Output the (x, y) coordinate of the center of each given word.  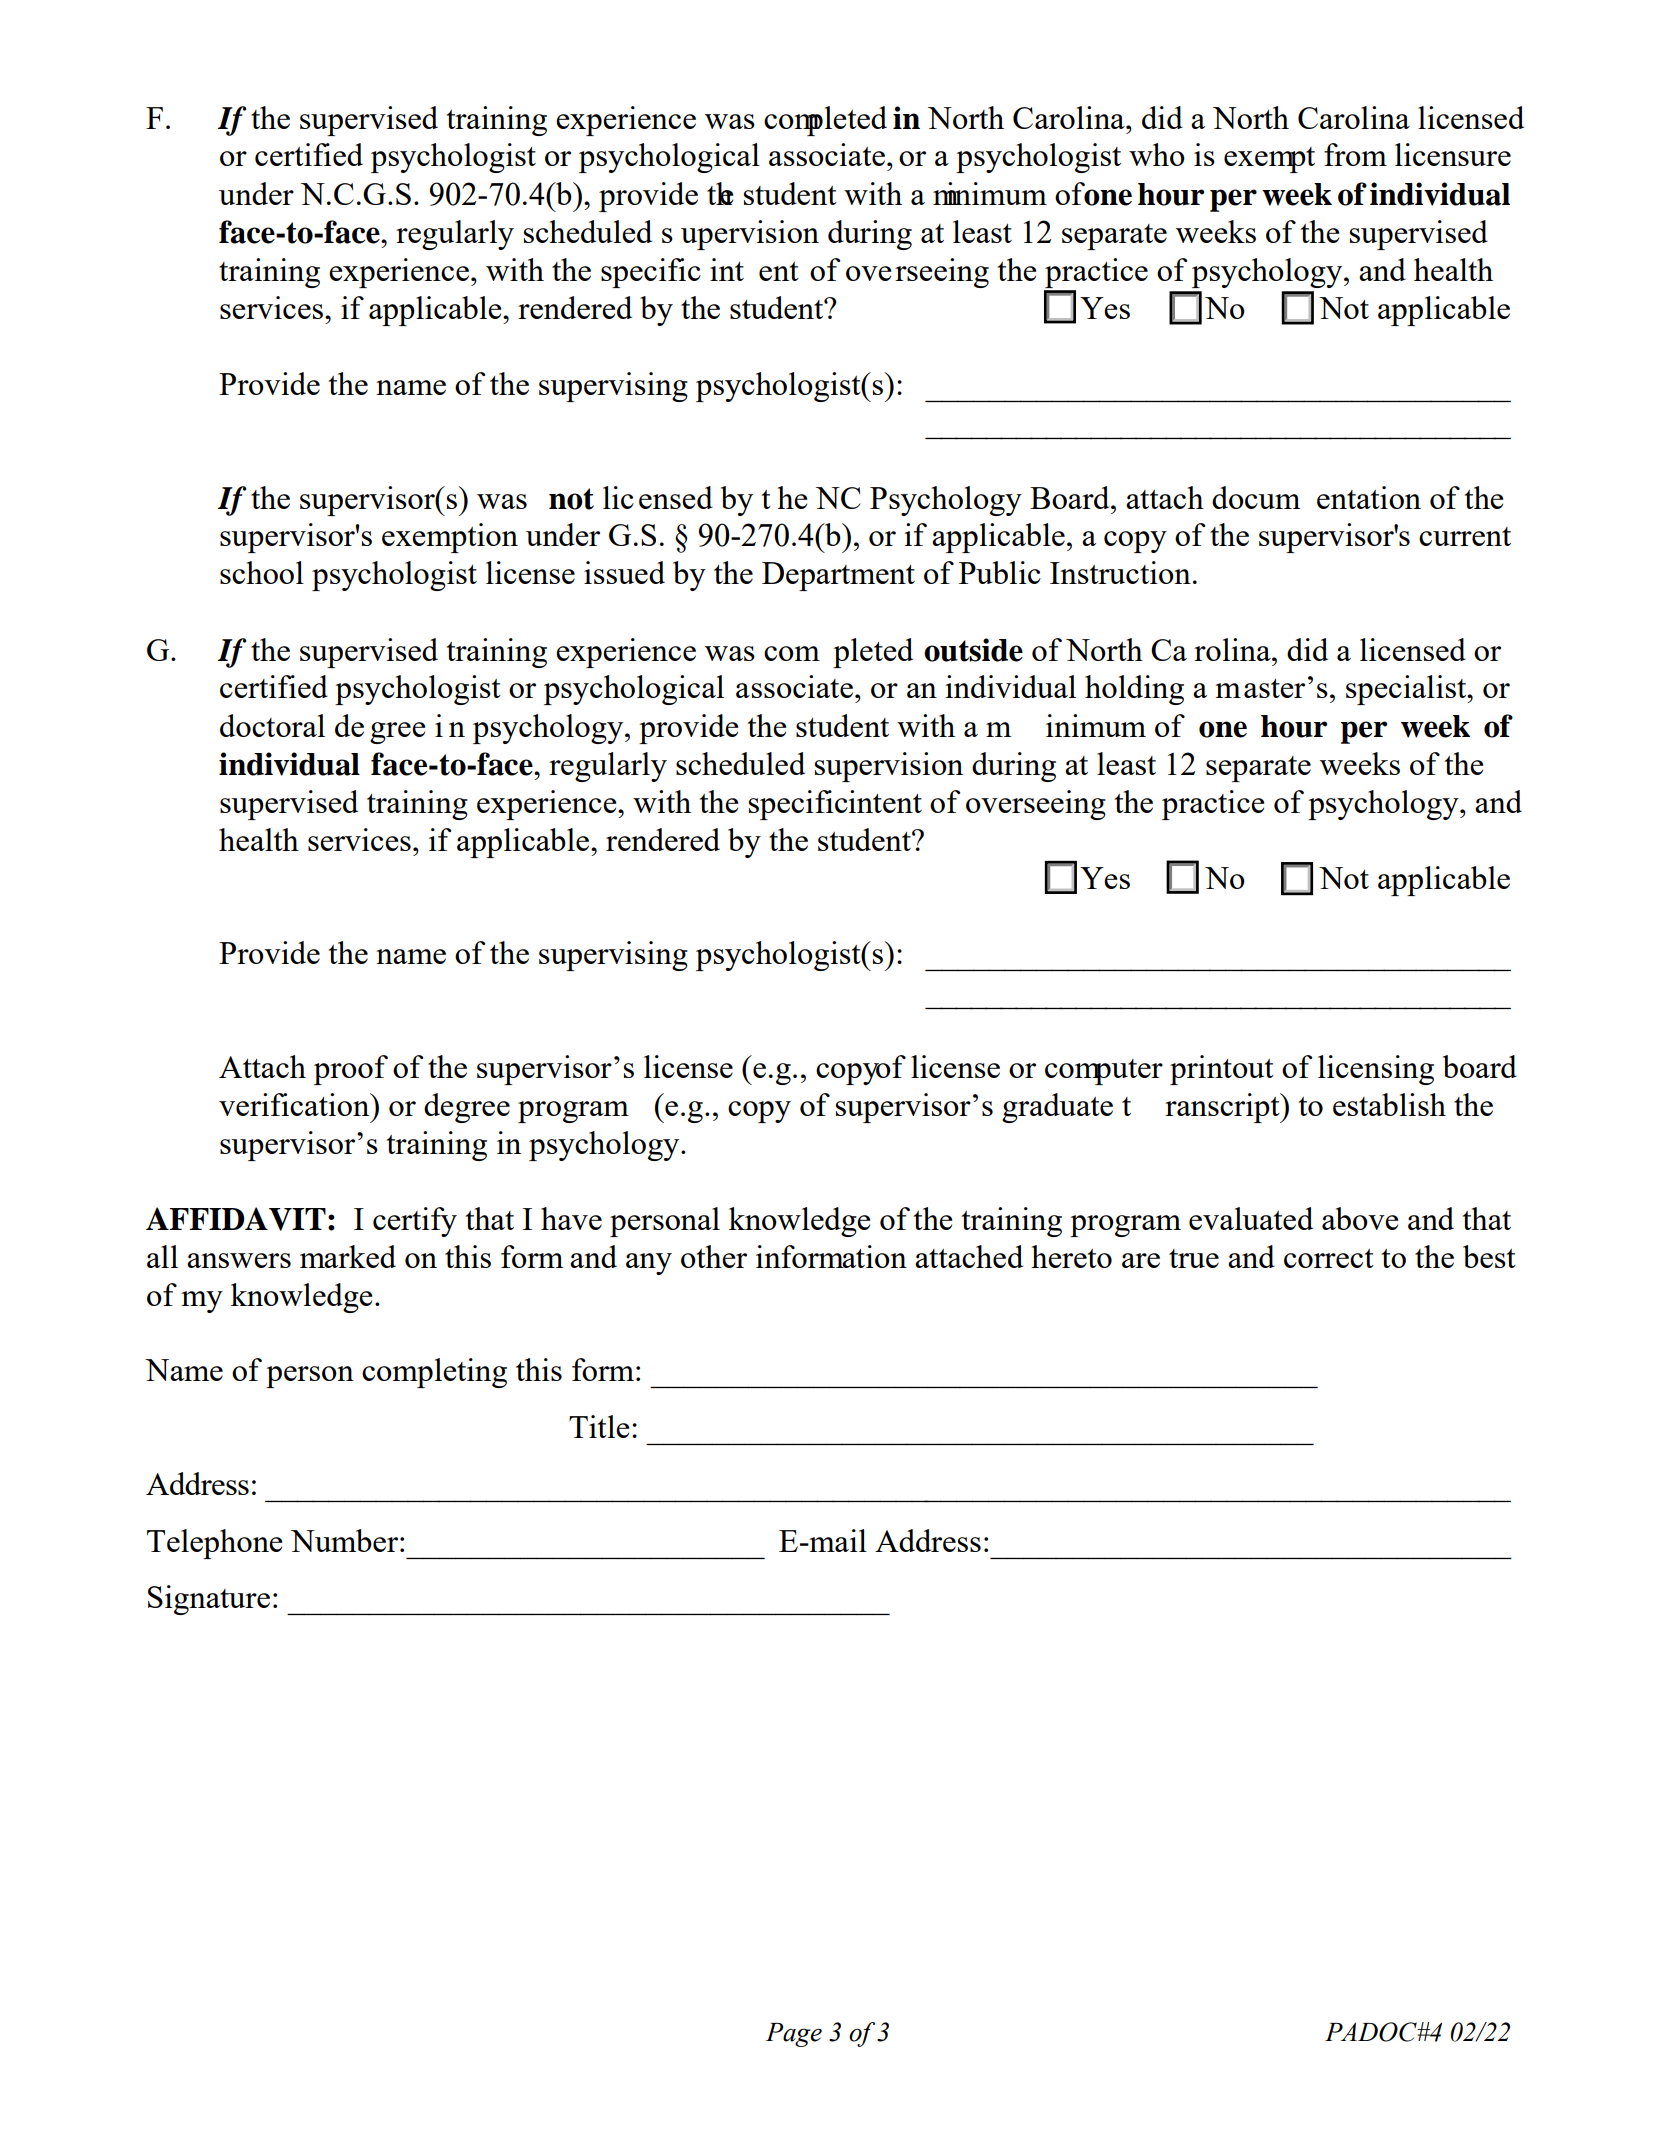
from (1355, 154)
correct (1329, 1258)
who (1157, 154)
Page (794, 2035)
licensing (1376, 1070)
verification (295, 1104)
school (262, 572)
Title (599, 1426)
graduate (1057, 1108)
